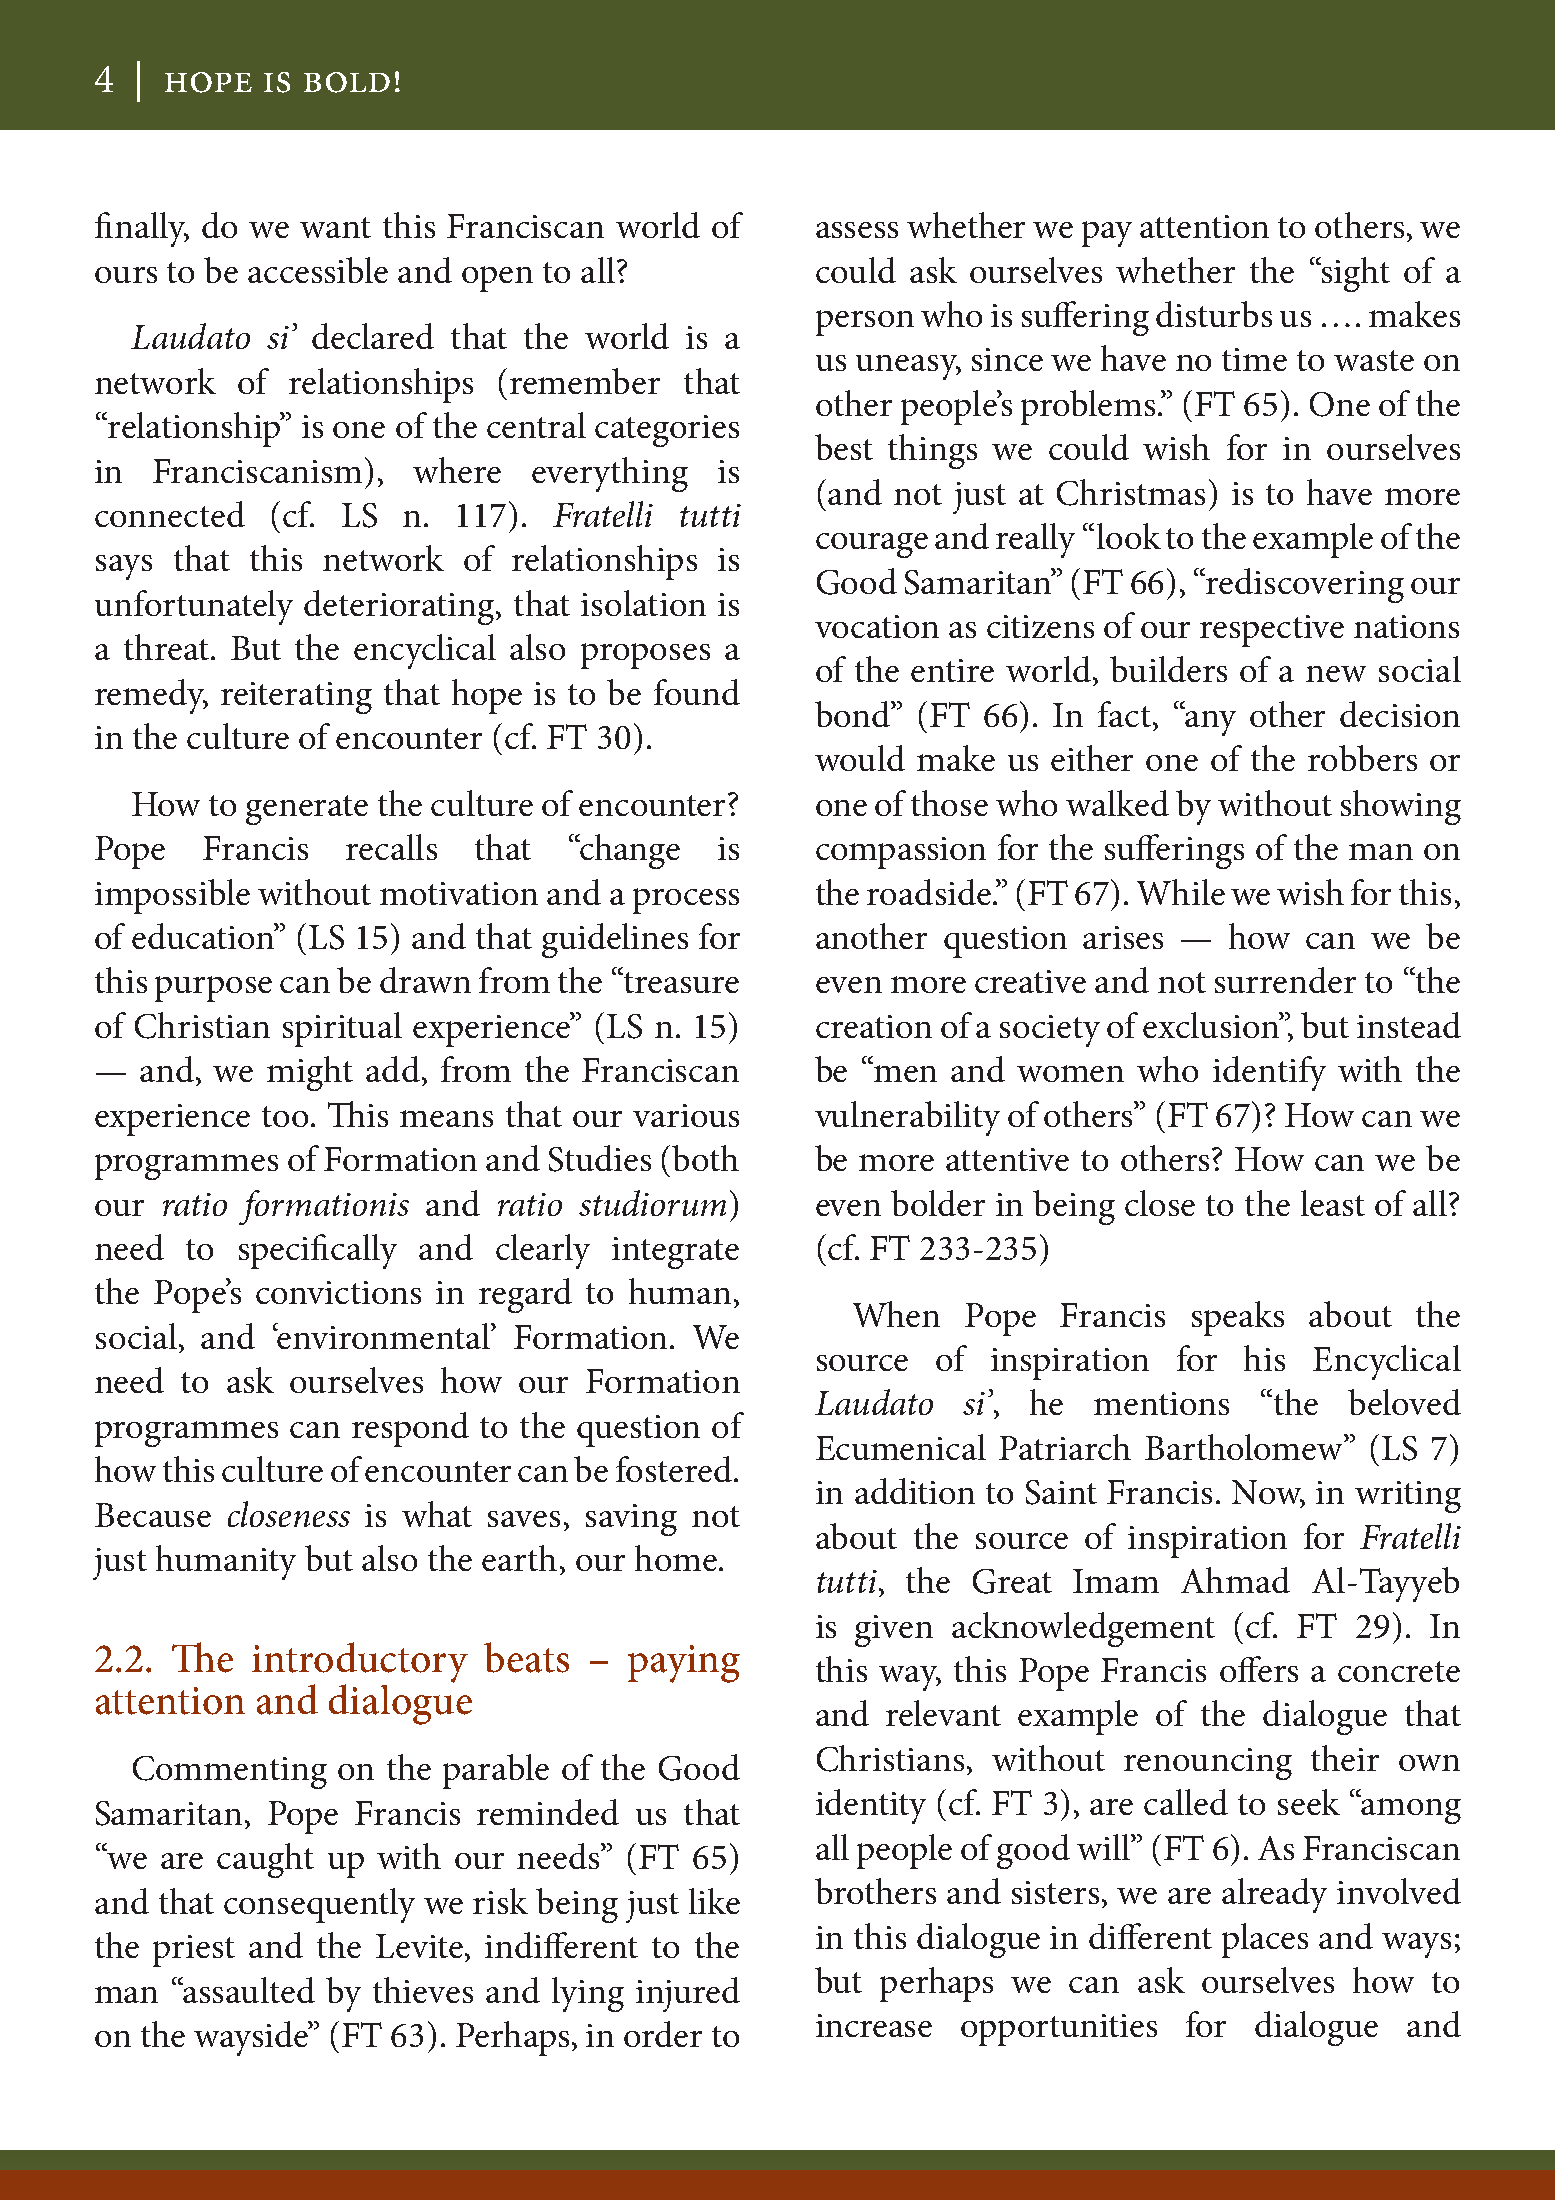  Describe the element at coordinates (1214, 314) in the document. I see `disturbs` at that location.
